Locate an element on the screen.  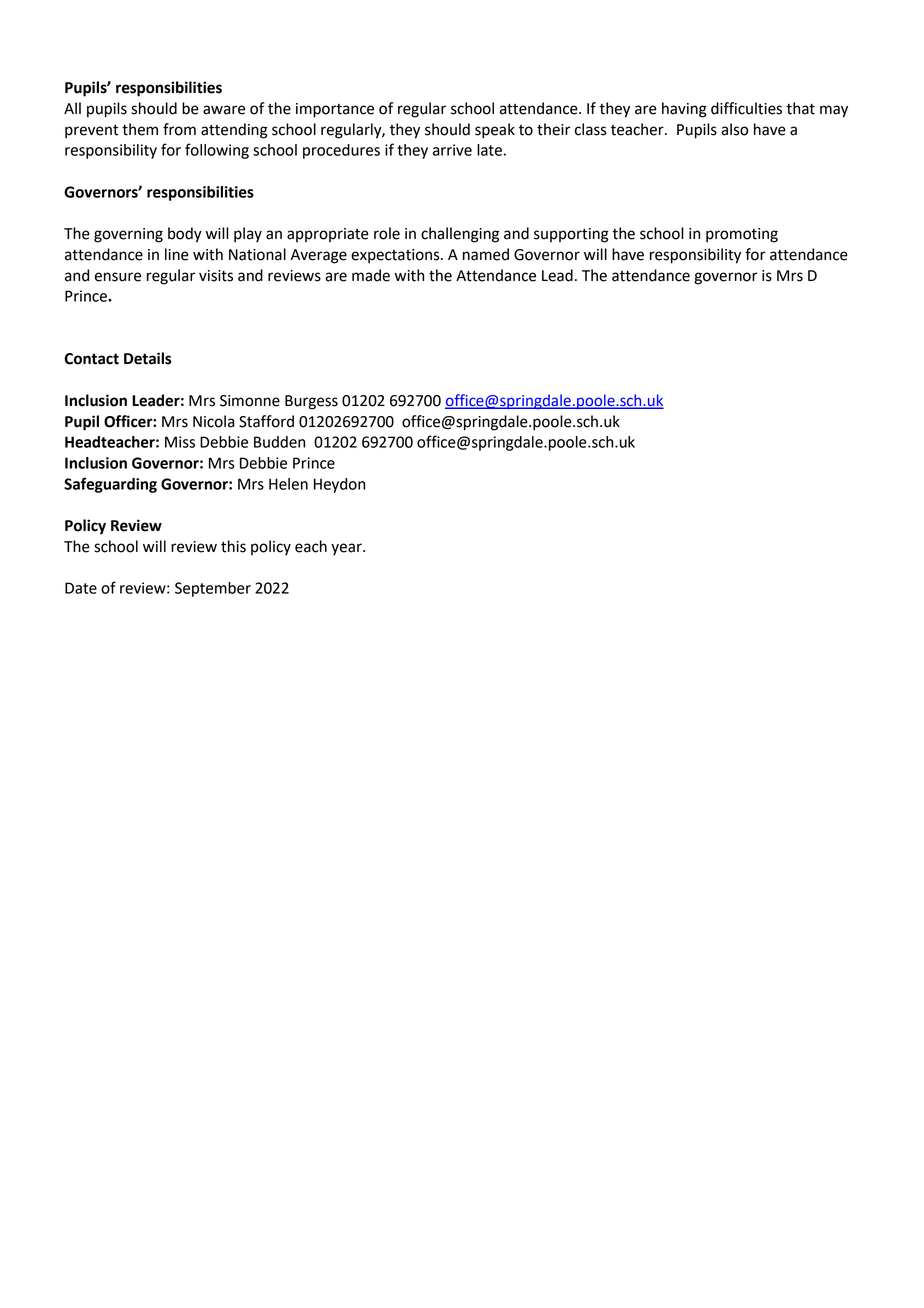
Burgess is located at coordinates (311, 402).
